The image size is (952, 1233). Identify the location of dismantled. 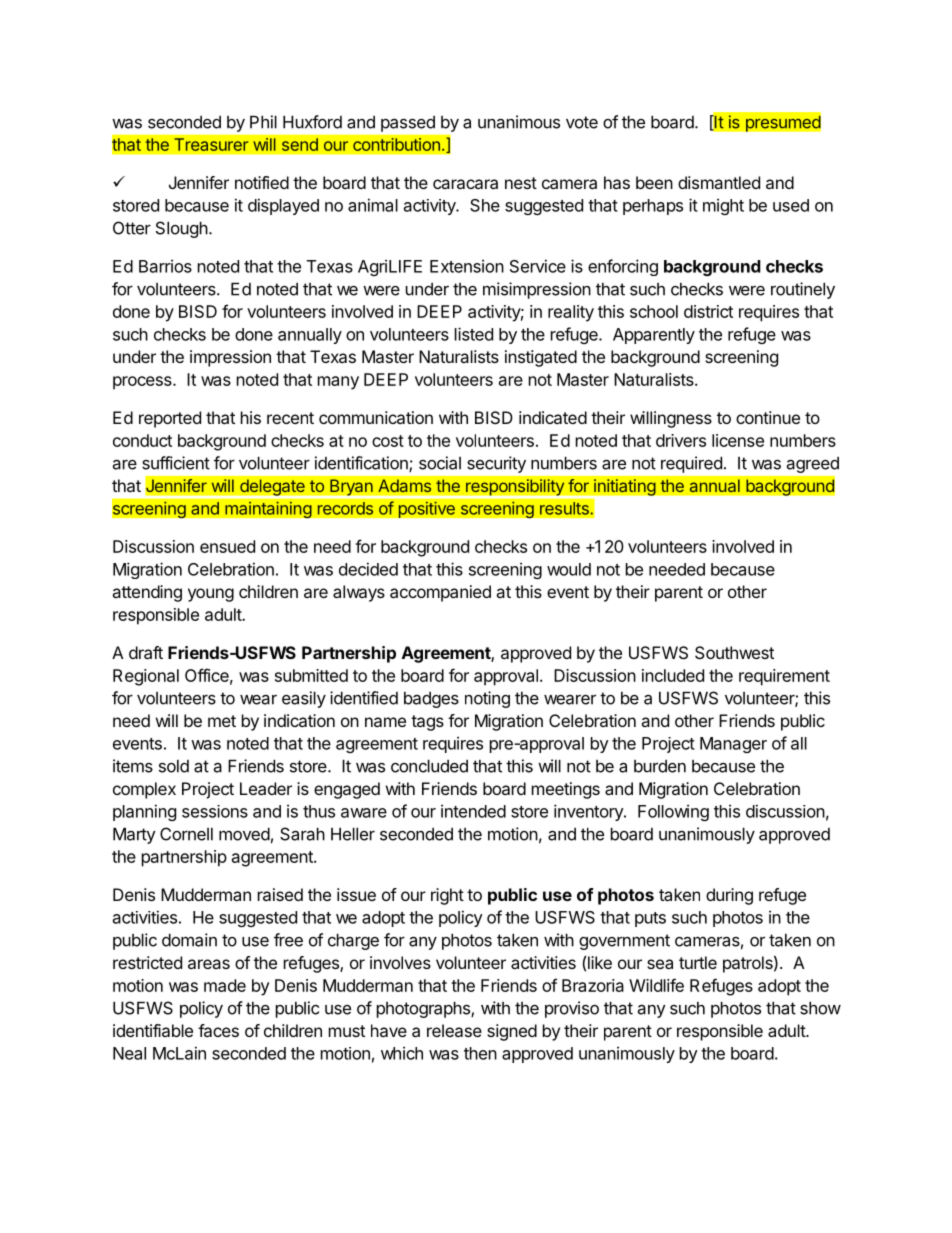
(719, 182).
